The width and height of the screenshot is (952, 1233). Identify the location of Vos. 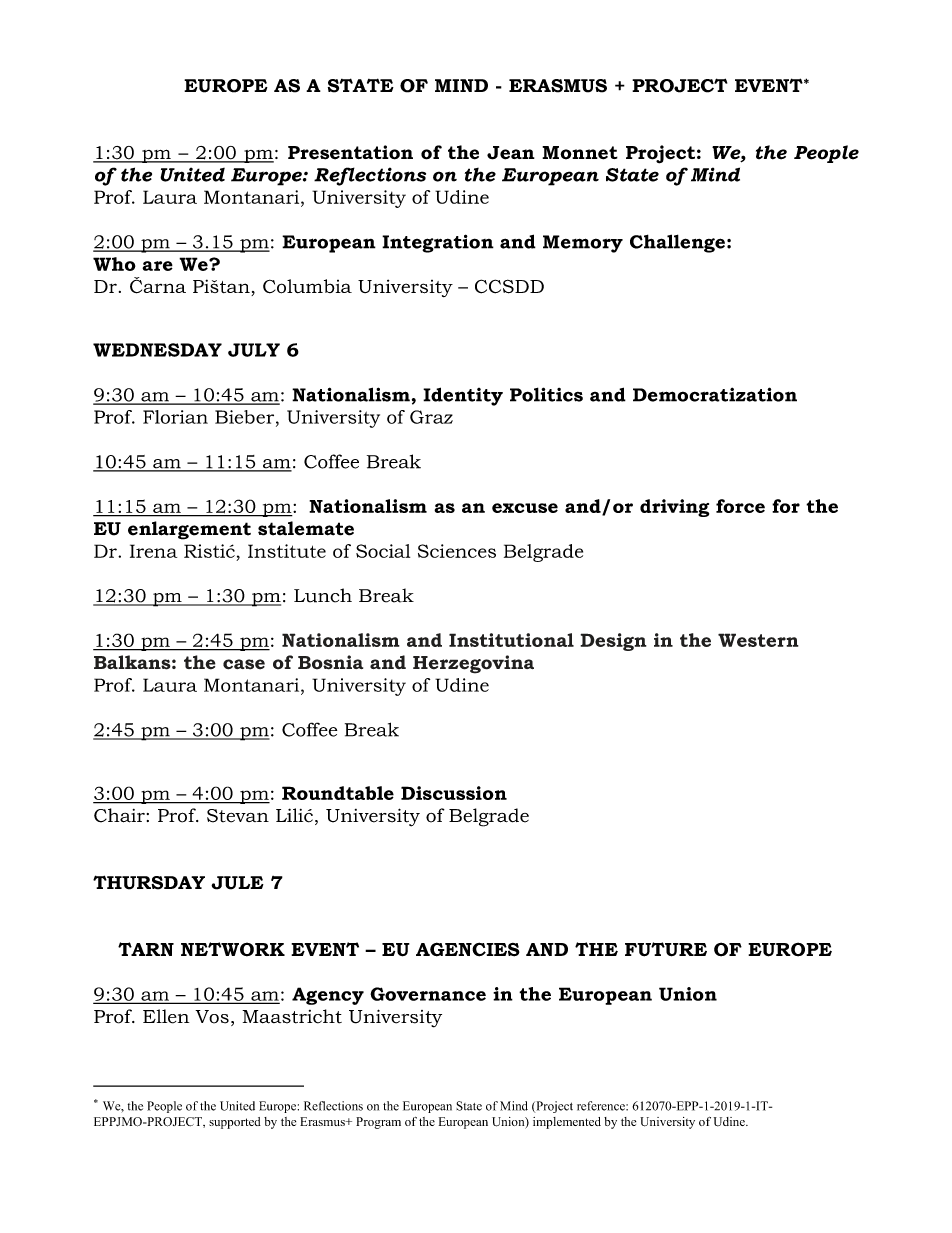
(212, 1017).
